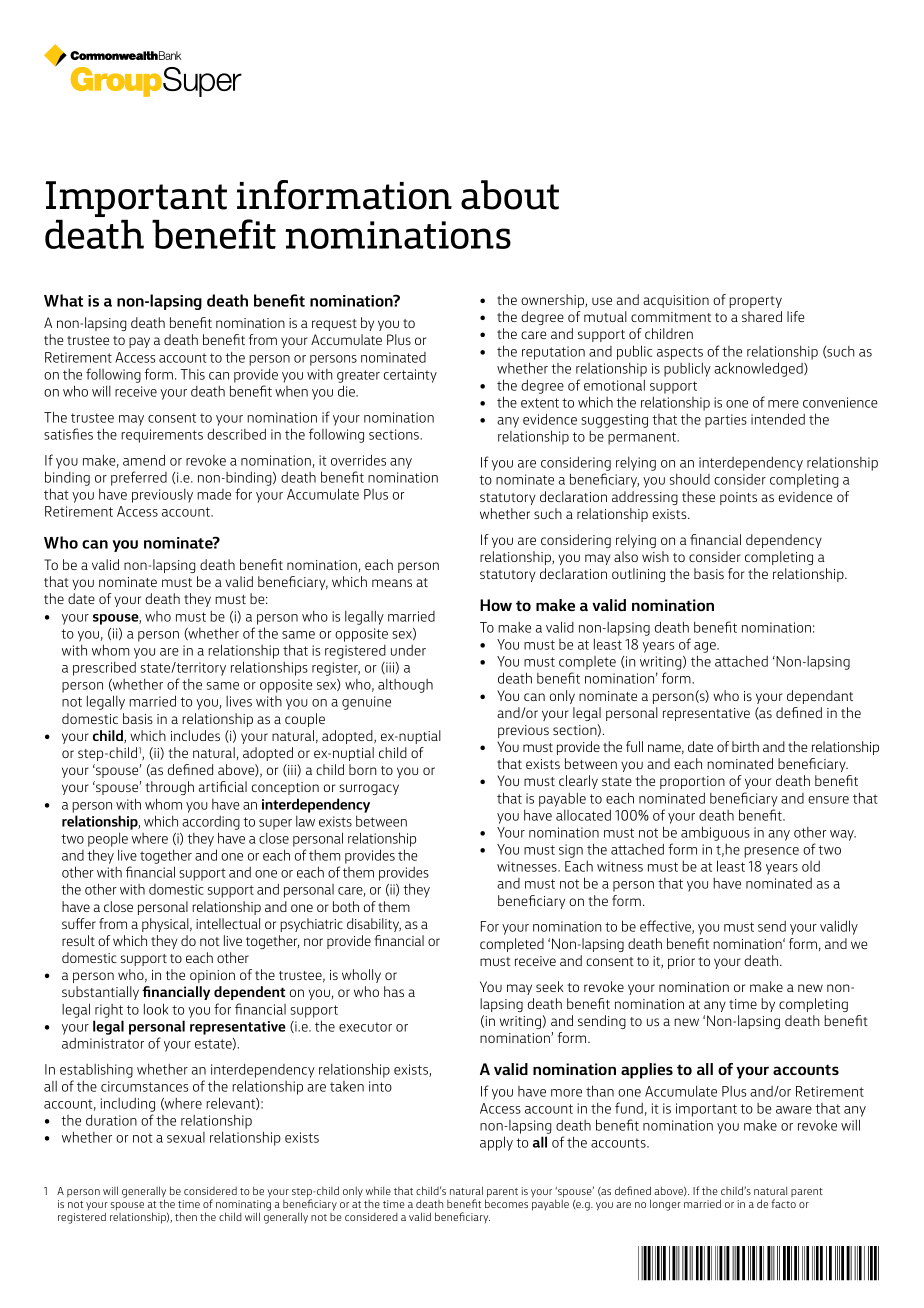  I want to click on facto, so click(783, 1203).
